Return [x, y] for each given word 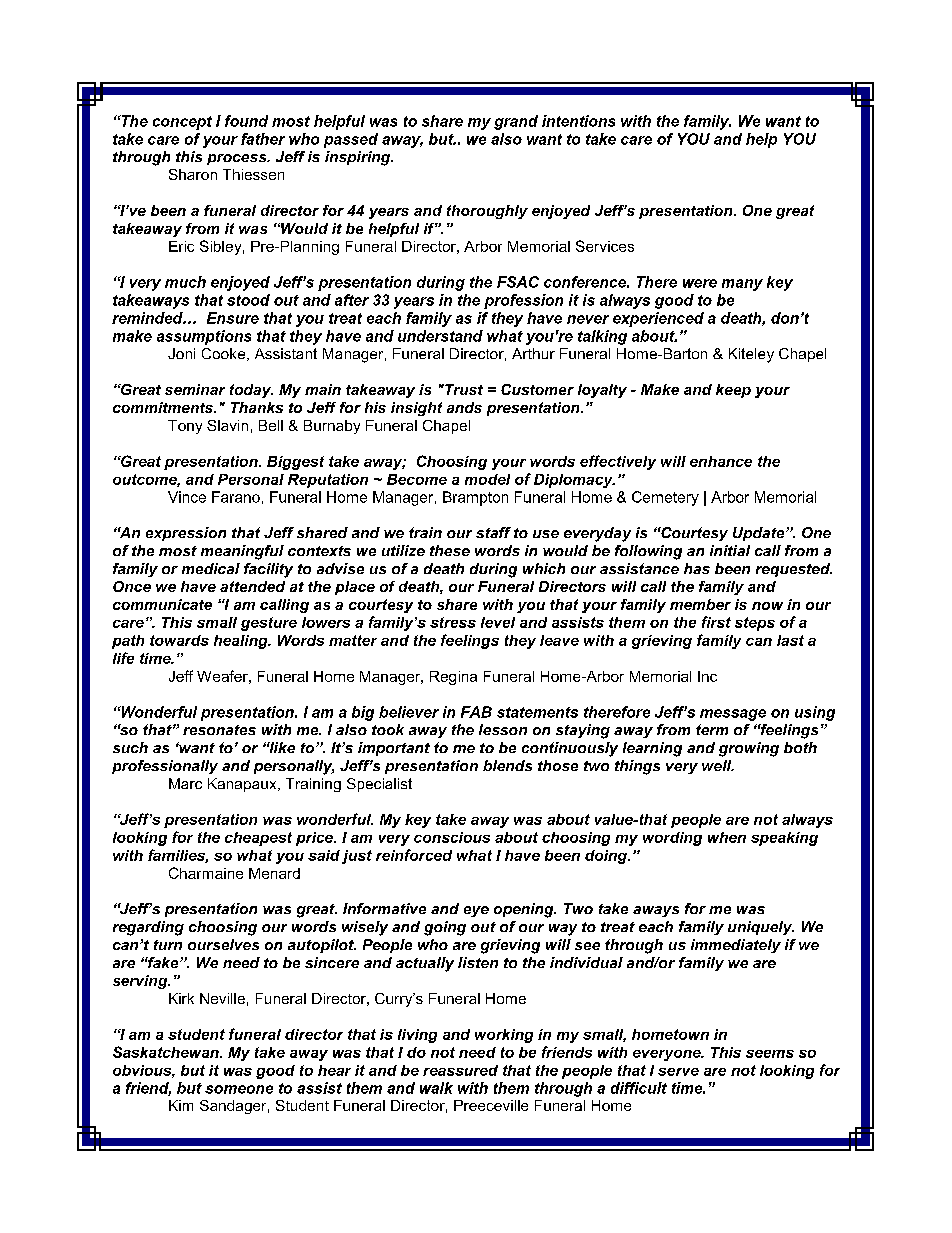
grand [516, 122]
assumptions [204, 337]
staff [493, 532]
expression [186, 534]
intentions [578, 121]
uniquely [761, 928]
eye [476, 911]
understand [440, 336]
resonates [219, 730]
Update [760, 534]
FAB [476, 712]
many [742, 285]
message [733, 715]
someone [239, 1089]
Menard [274, 873]
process [238, 159]
